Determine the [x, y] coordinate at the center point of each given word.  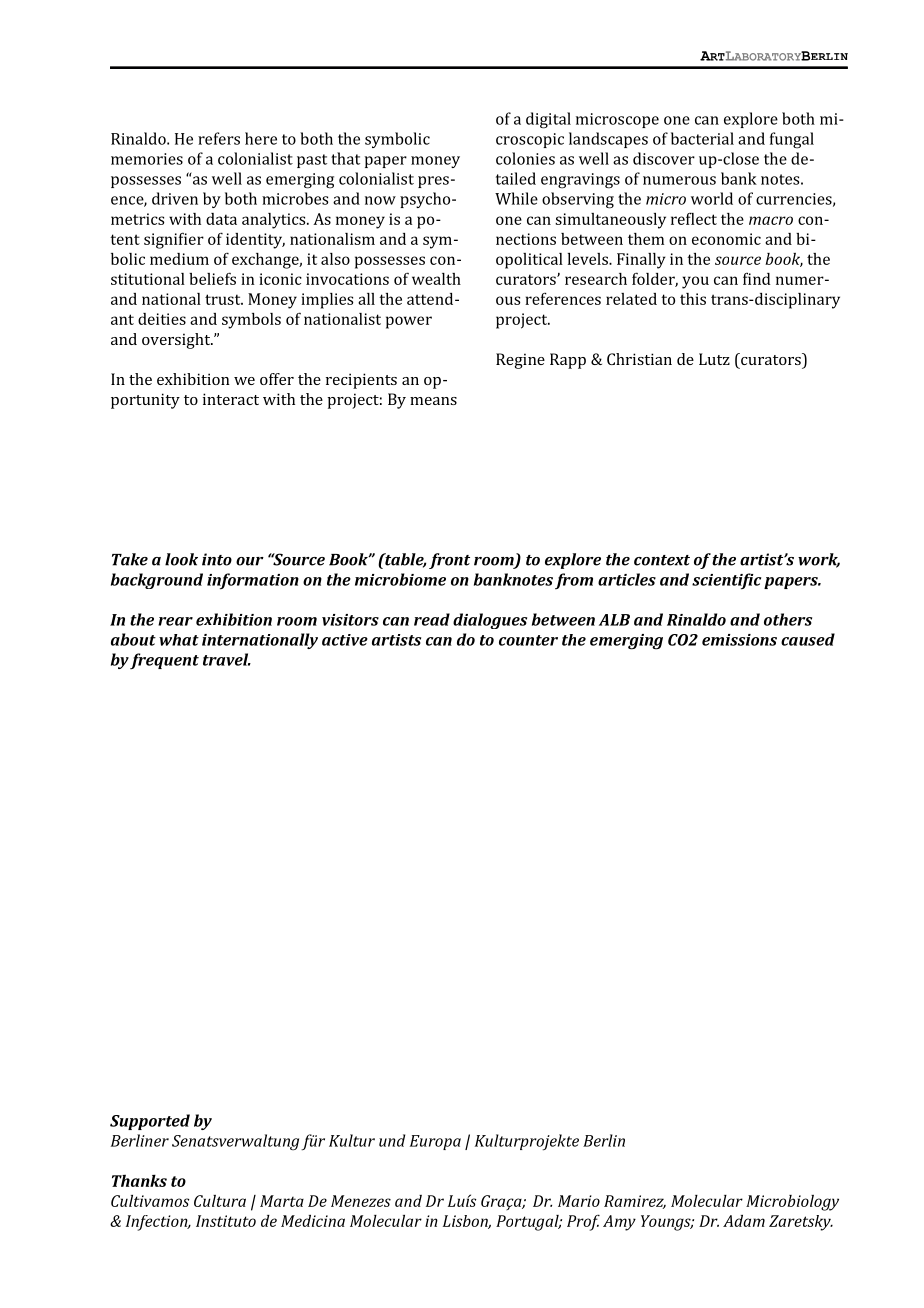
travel [227, 659]
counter [528, 640]
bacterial [702, 138]
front [449, 561]
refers [219, 138]
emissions [739, 640]
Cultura [220, 1201]
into [217, 559]
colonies [525, 158]
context [662, 560]
